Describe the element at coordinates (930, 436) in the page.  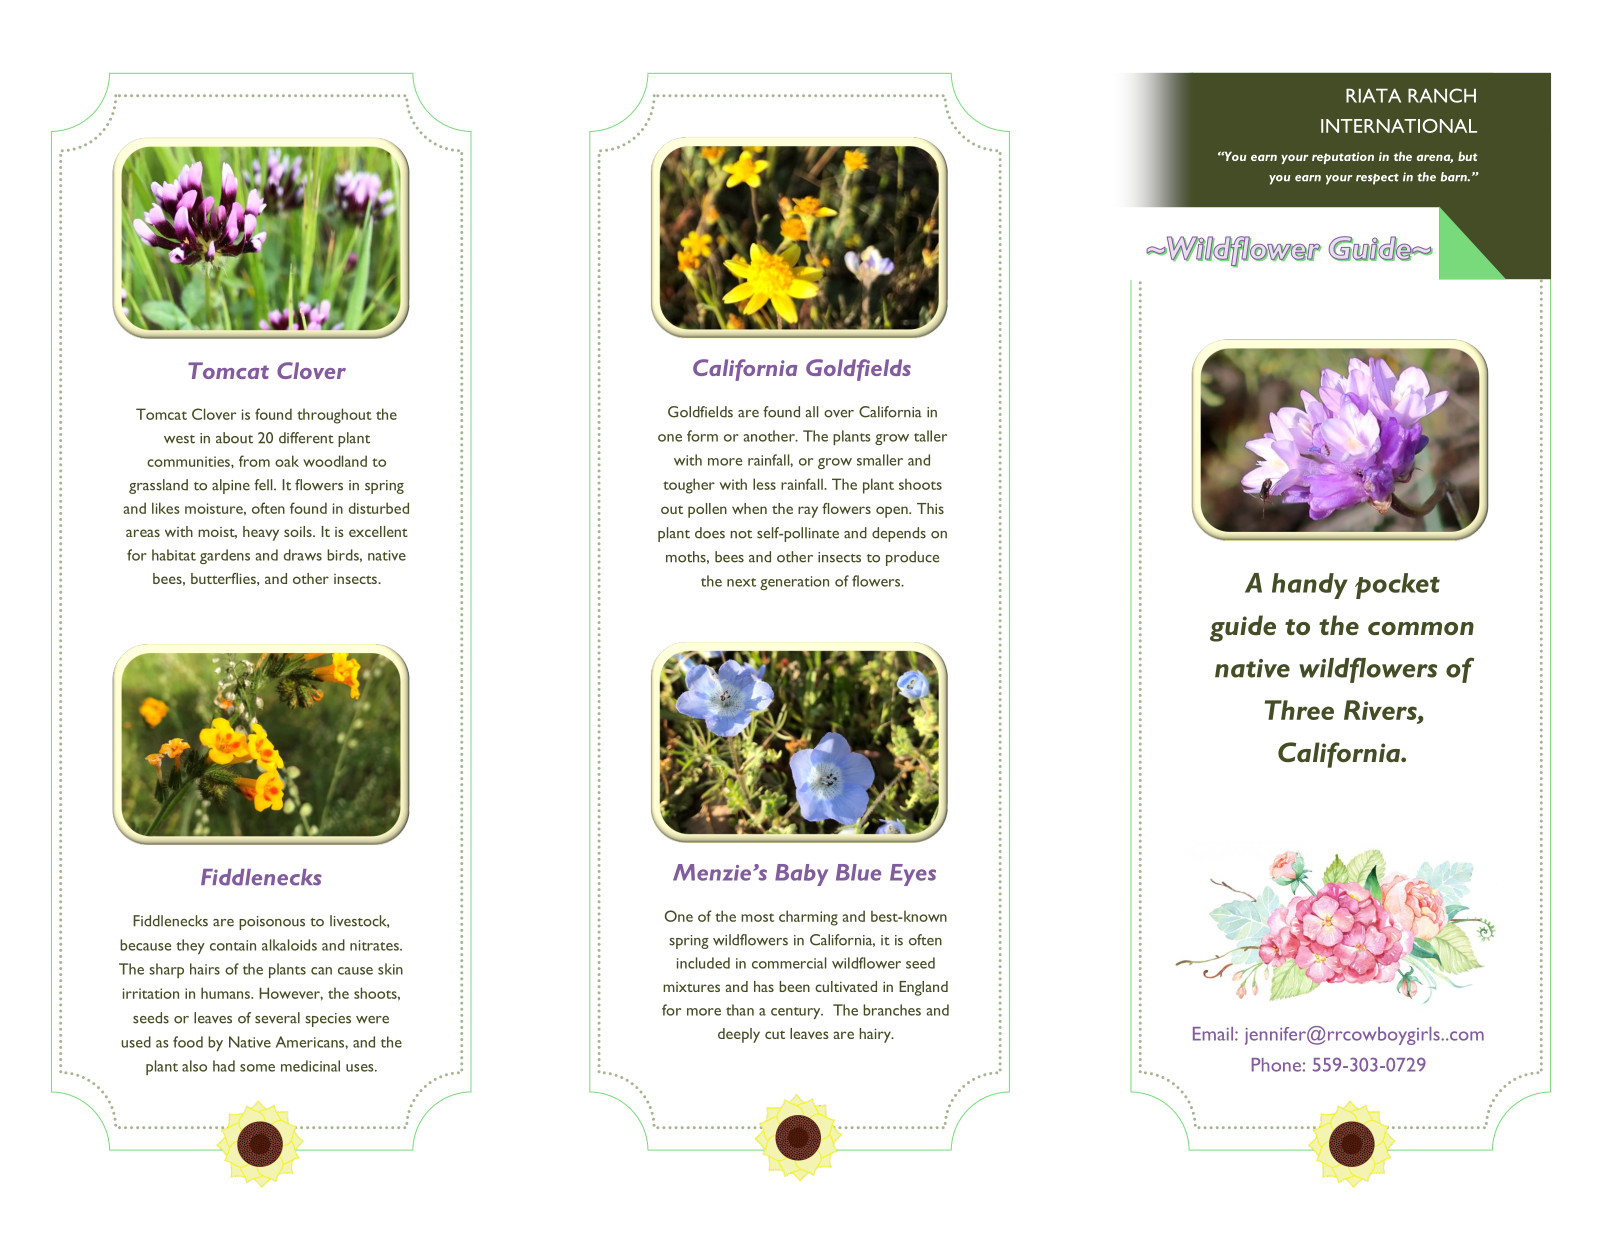
I see `taller` at that location.
